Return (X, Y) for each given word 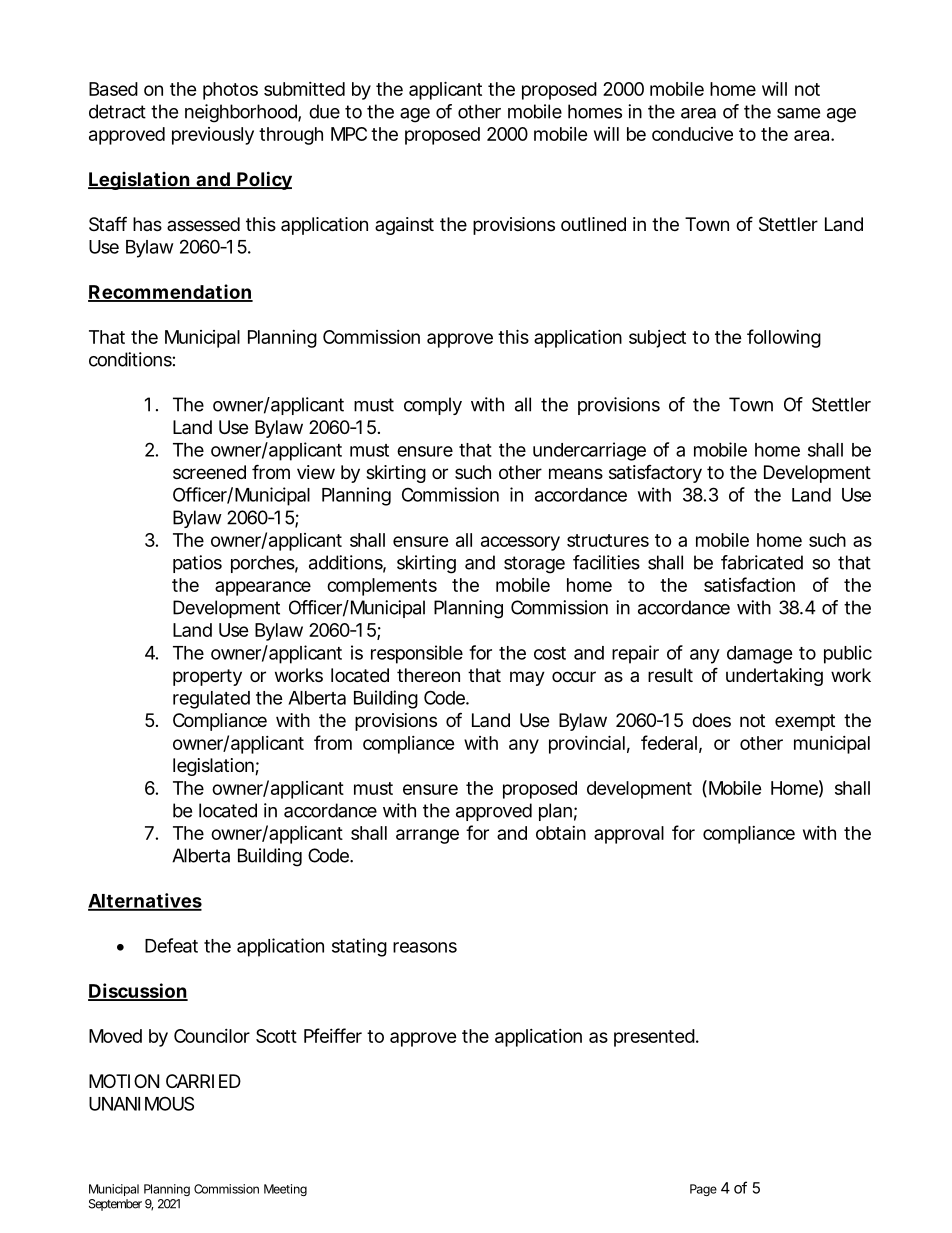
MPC (349, 134)
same (798, 113)
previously (213, 136)
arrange (427, 836)
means (576, 474)
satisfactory (655, 474)
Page (703, 1190)
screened (209, 472)
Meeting (285, 1190)
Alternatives (145, 901)
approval (629, 835)
